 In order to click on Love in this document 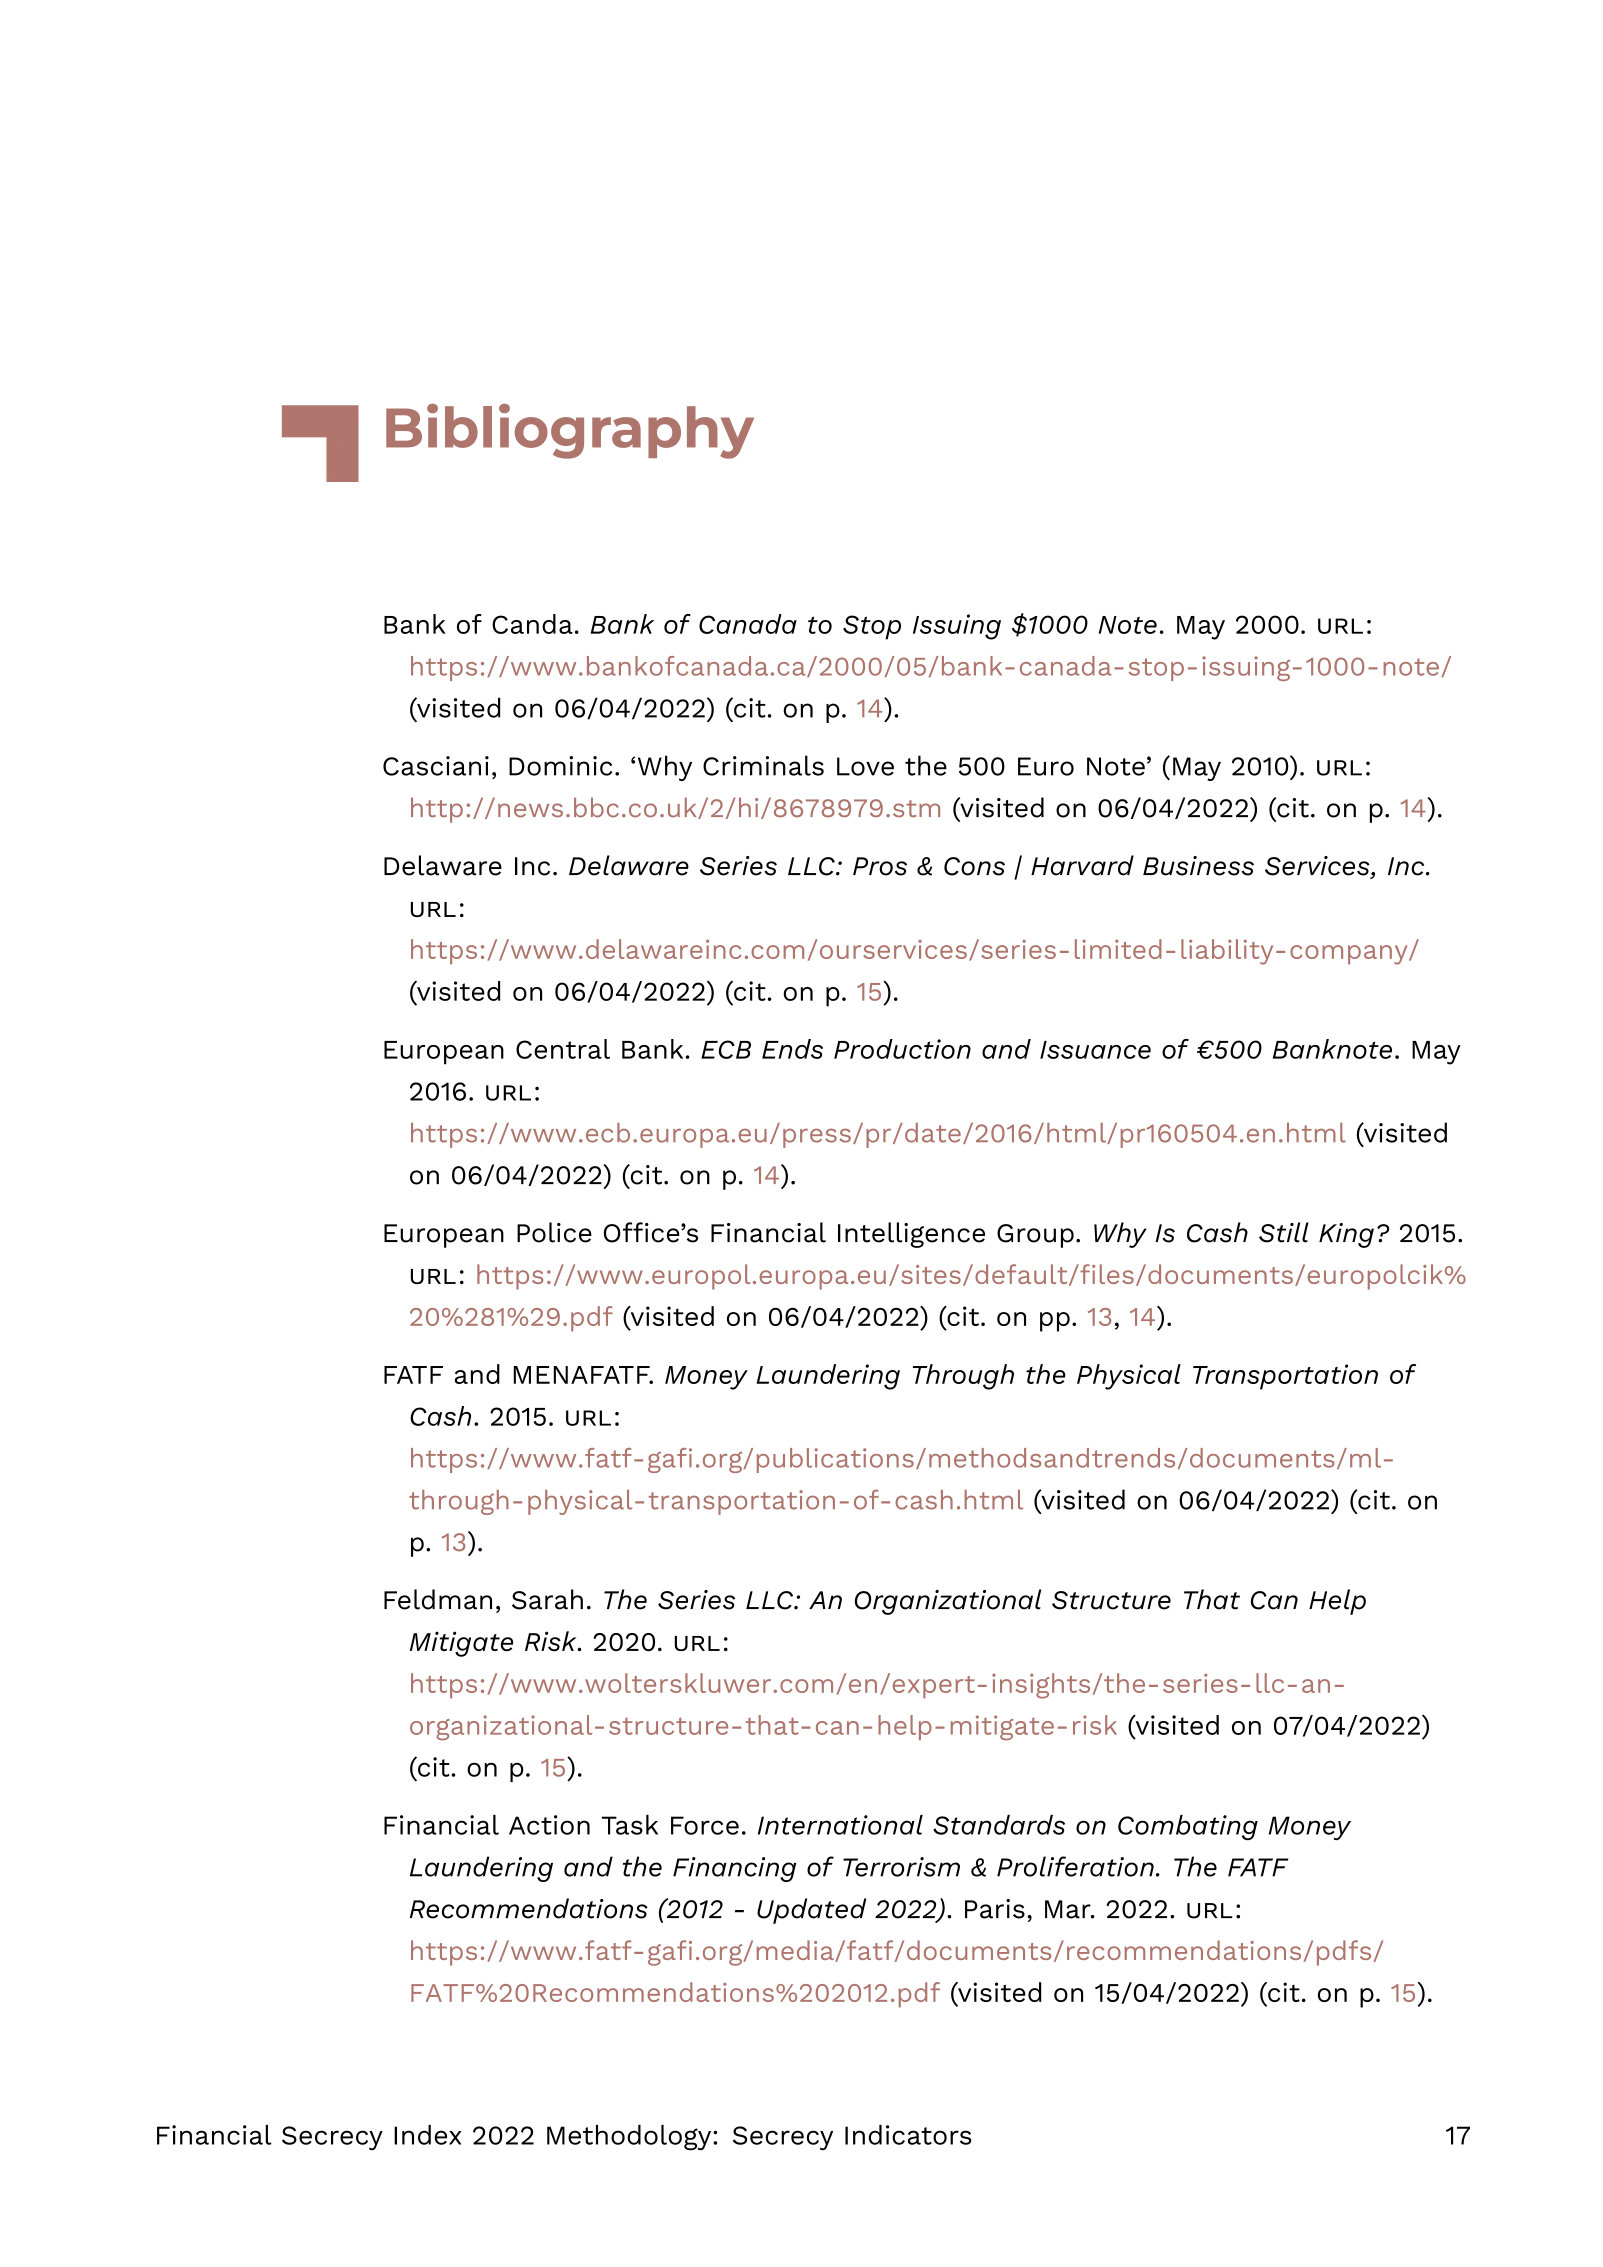, I will do `click(865, 766)`.
